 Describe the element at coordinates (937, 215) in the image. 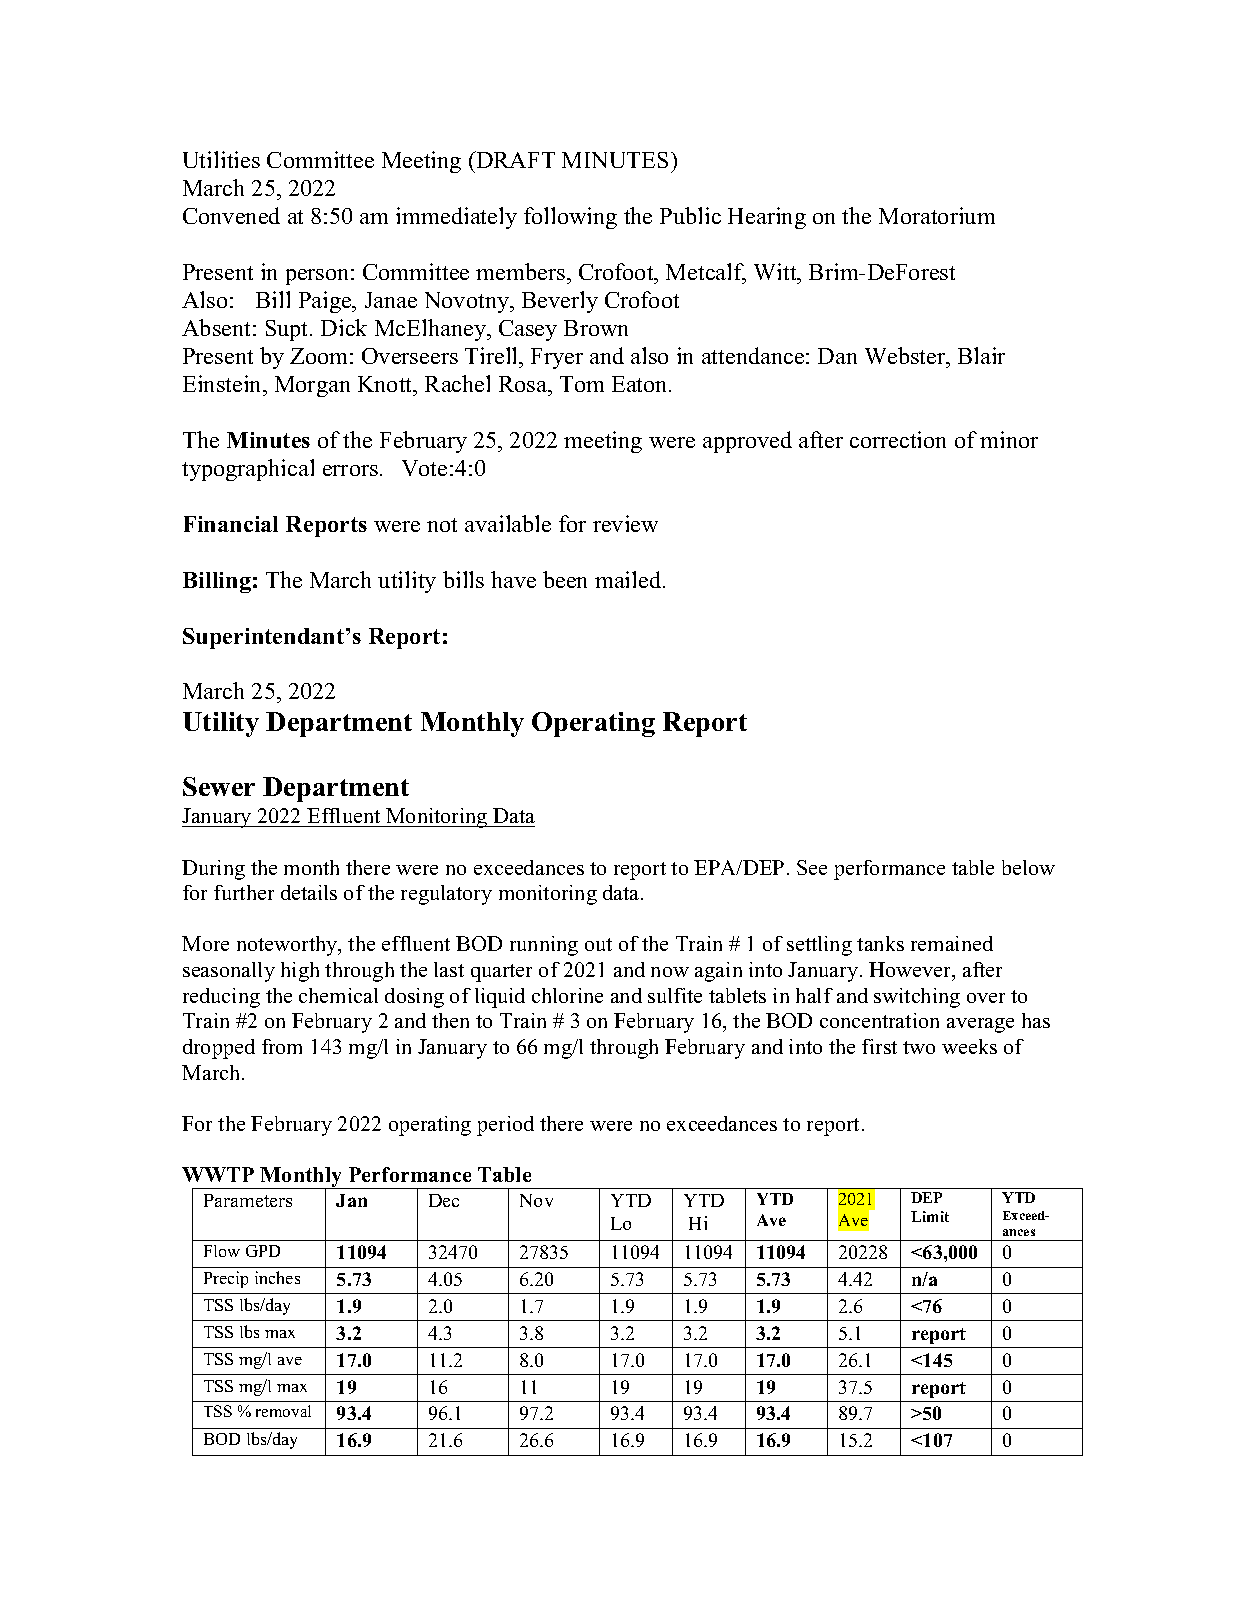

I see `Moratorium` at that location.
